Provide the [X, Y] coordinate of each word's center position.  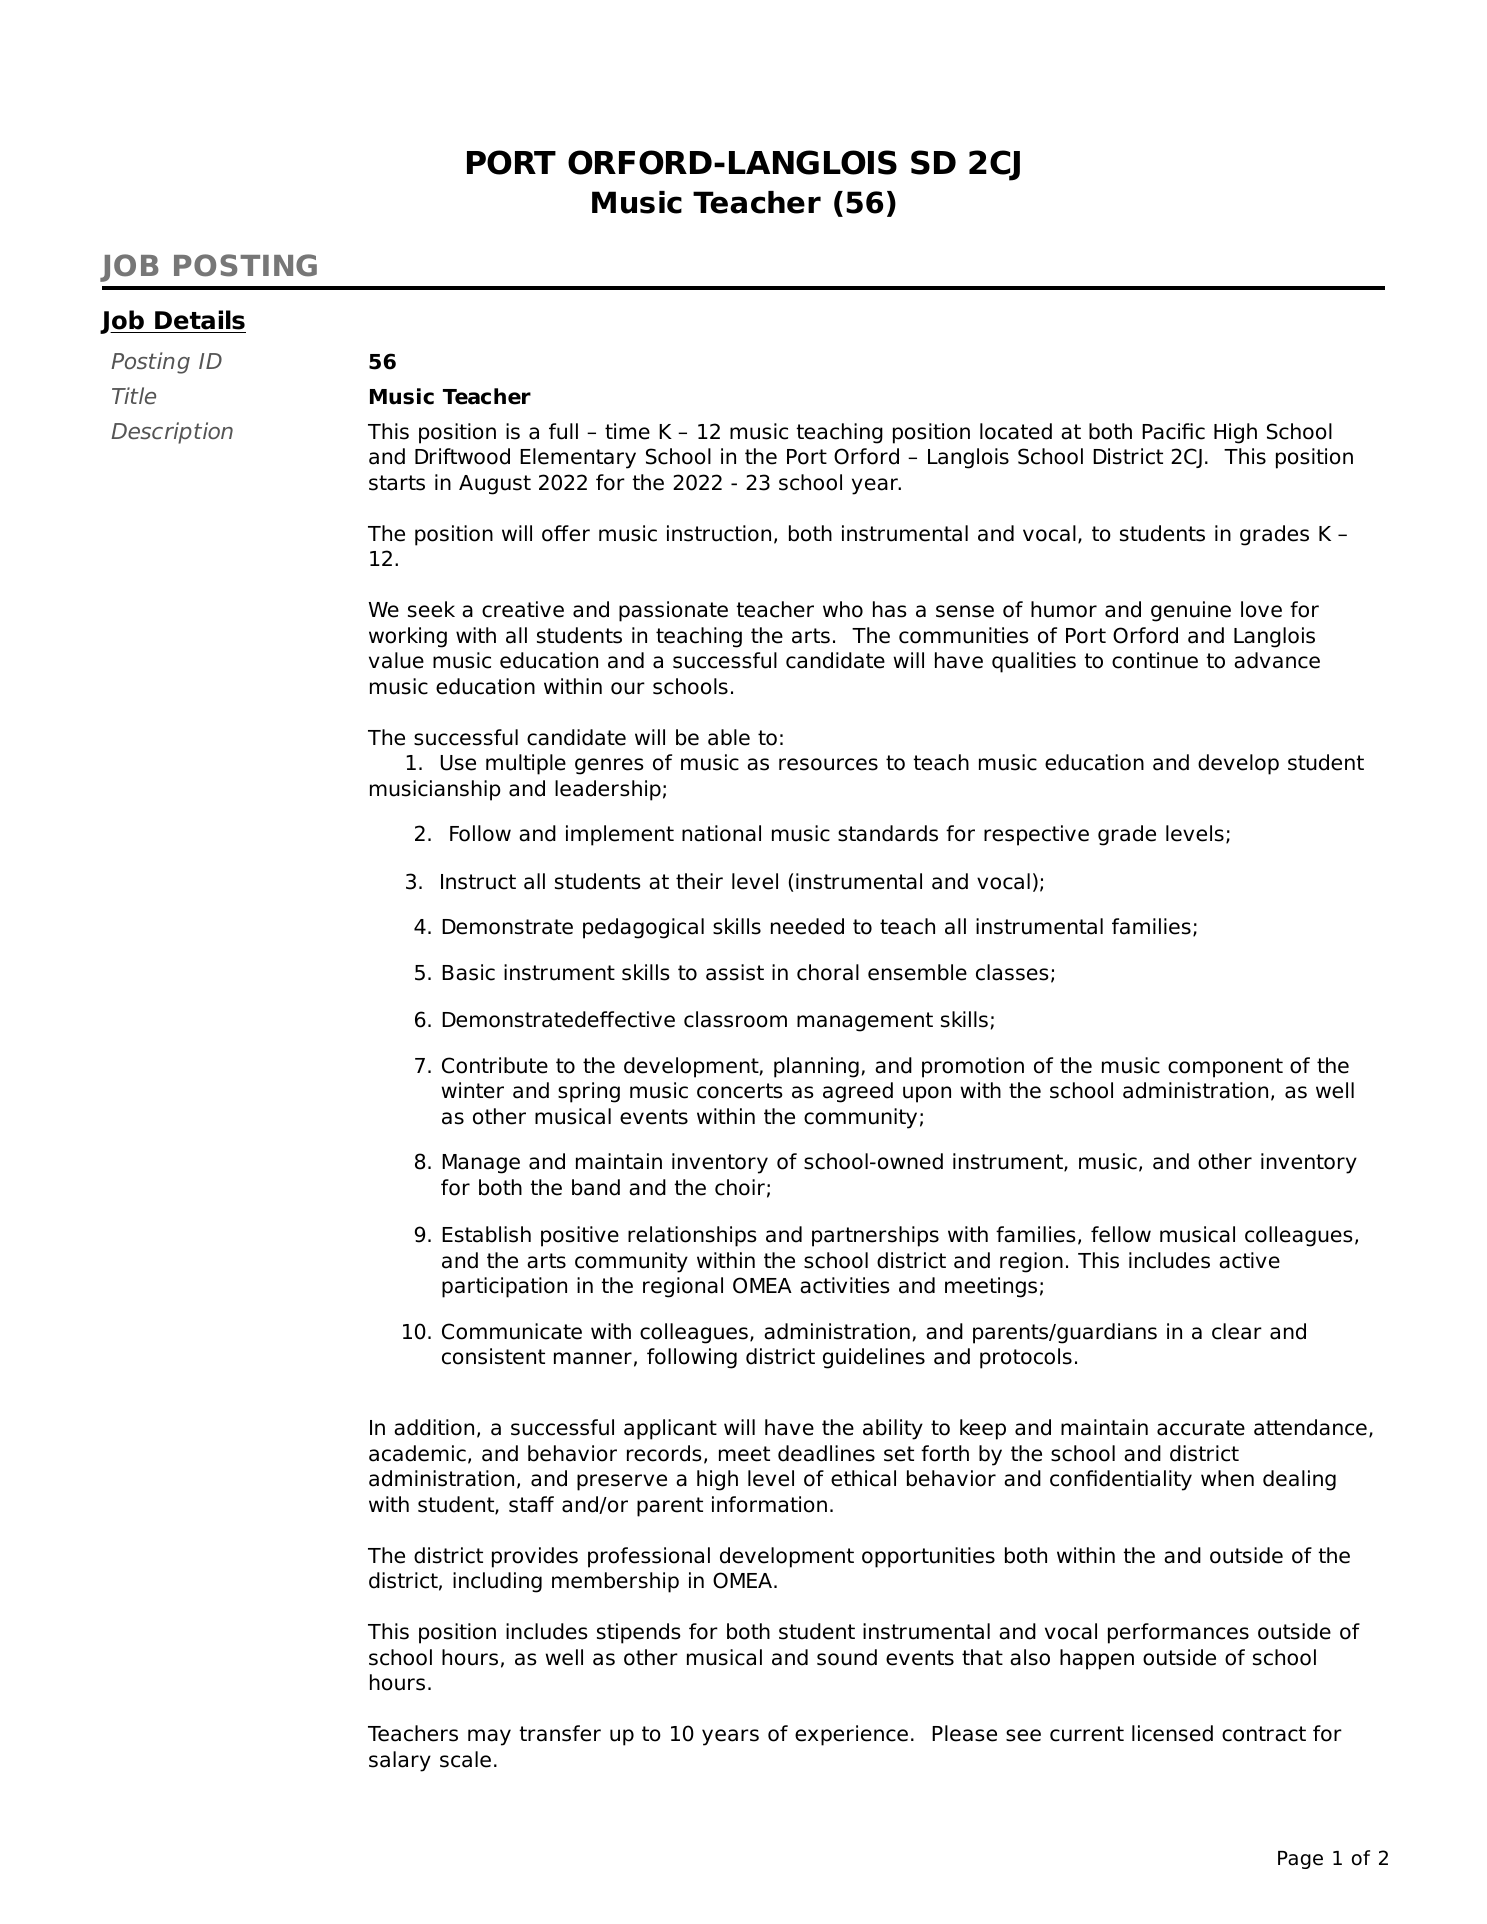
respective [1036, 835]
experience [851, 1735]
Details [199, 321]
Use [458, 763]
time [627, 431]
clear [1237, 1331]
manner [593, 1358]
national [721, 833]
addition [434, 1427]
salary [400, 1761]
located [1016, 431]
